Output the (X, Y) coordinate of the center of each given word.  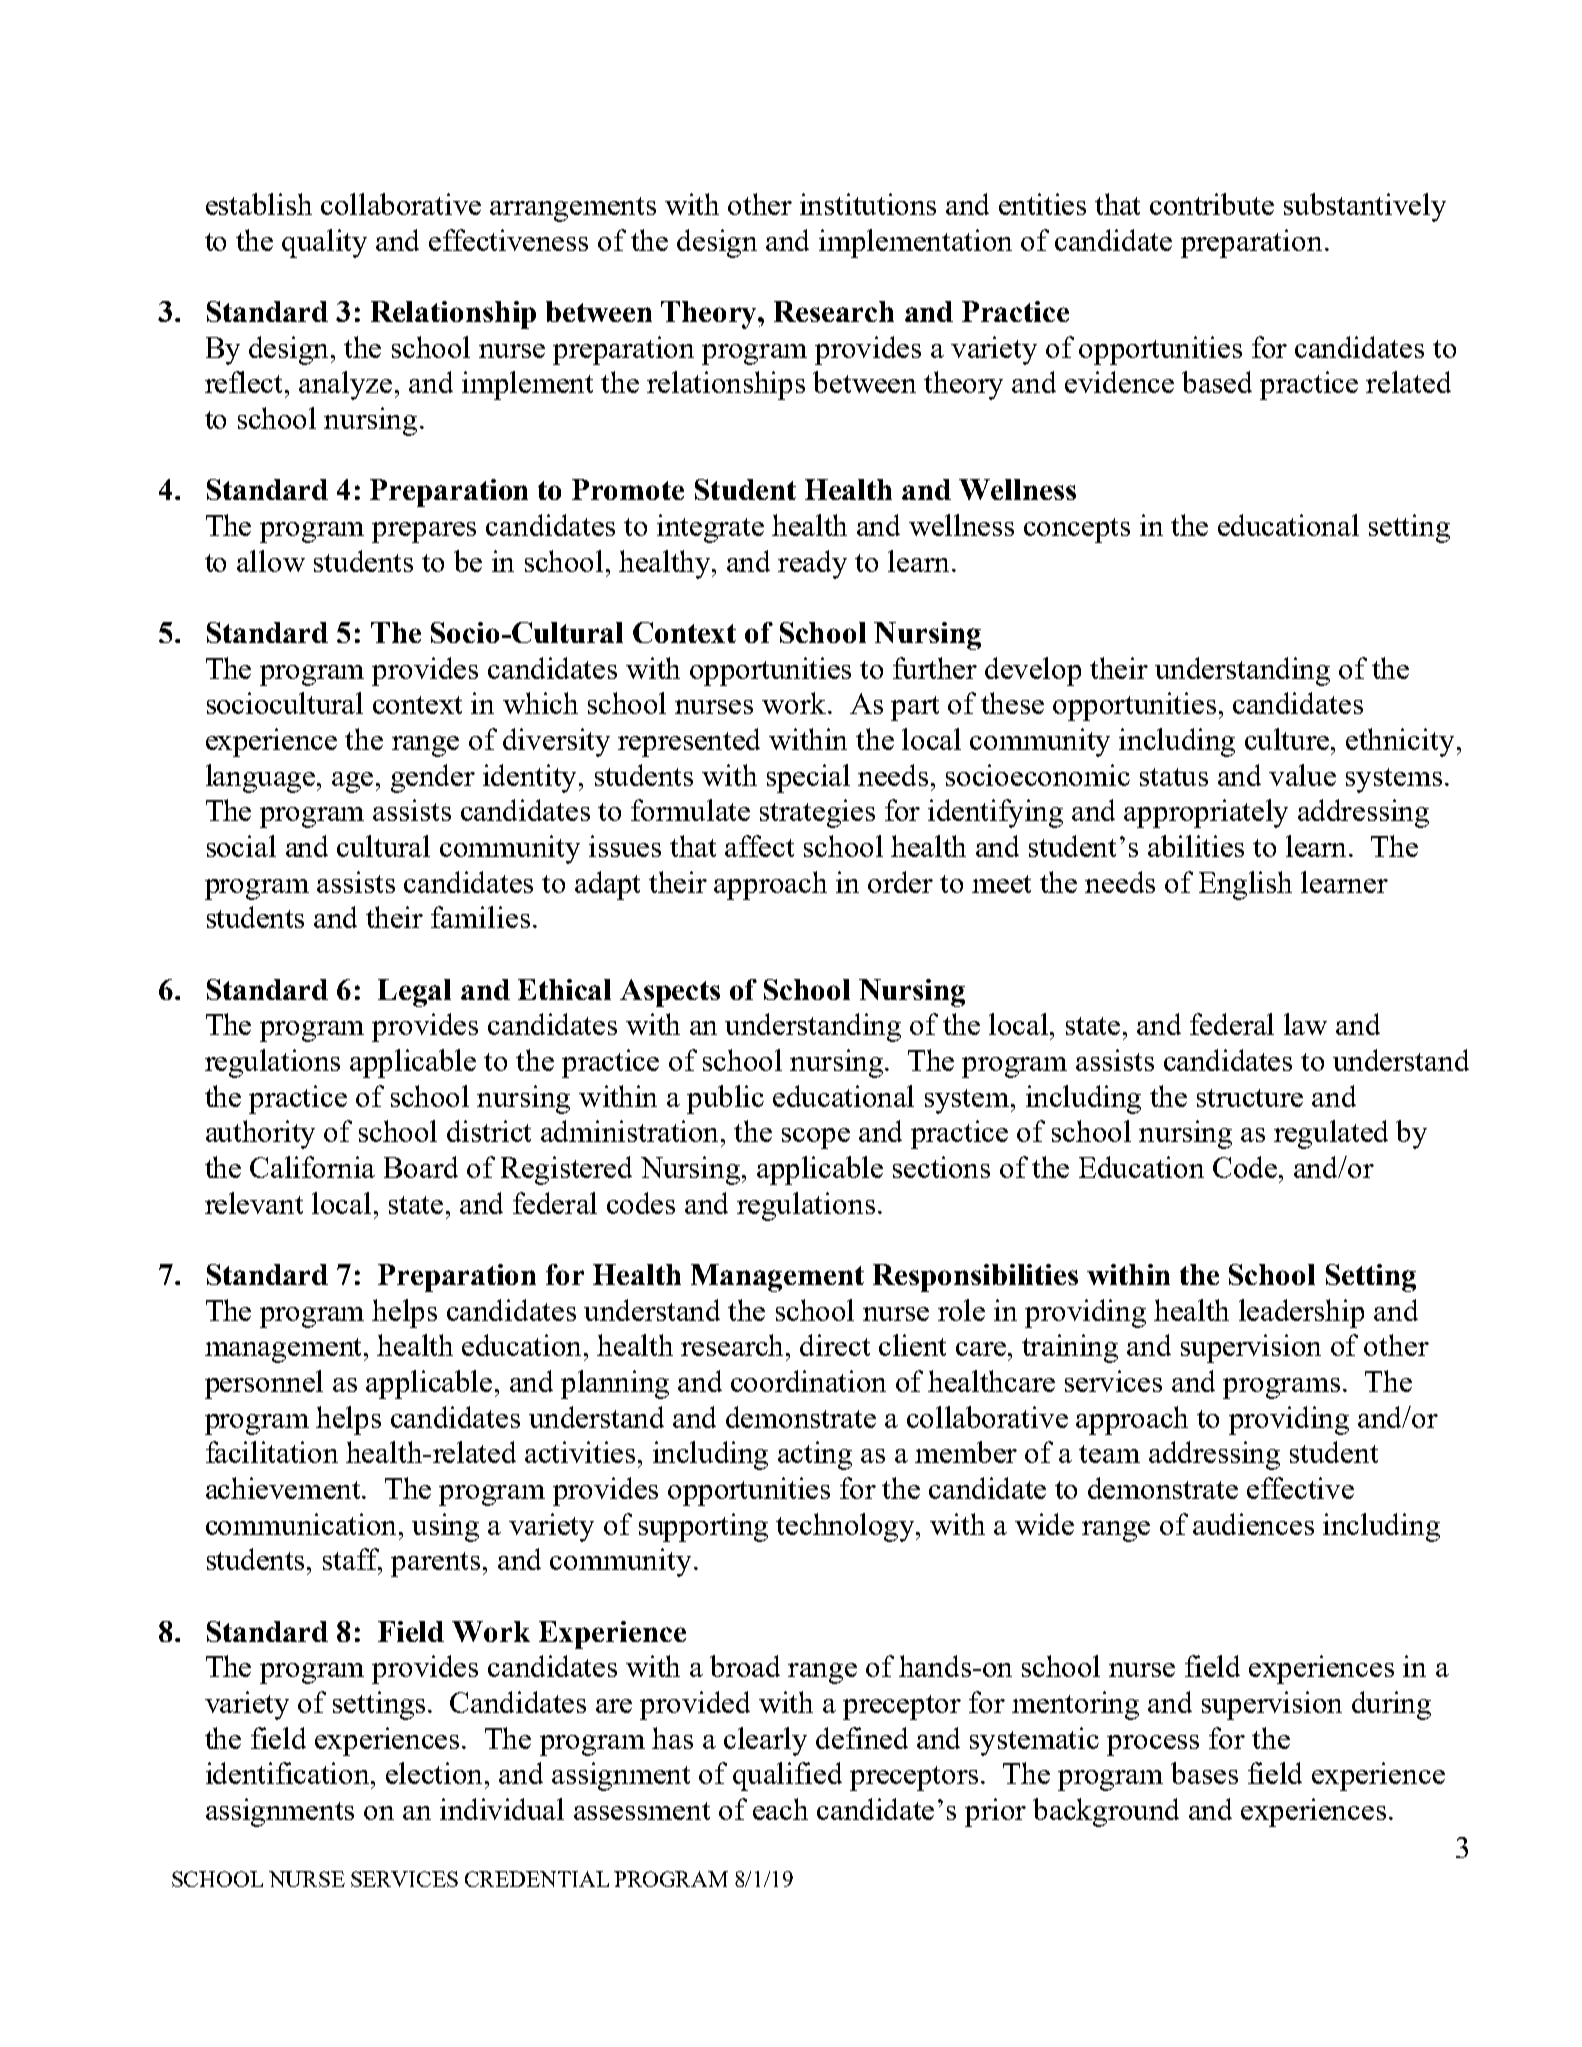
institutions (868, 204)
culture (1288, 739)
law (1305, 1024)
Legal (414, 993)
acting (815, 1455)
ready (812, 564)
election (436, 1773)
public (725, 1099)
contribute (1212, 204)
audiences (1253, 1524)
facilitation (272, 1452)
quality (324, 243)
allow (271, 561)
